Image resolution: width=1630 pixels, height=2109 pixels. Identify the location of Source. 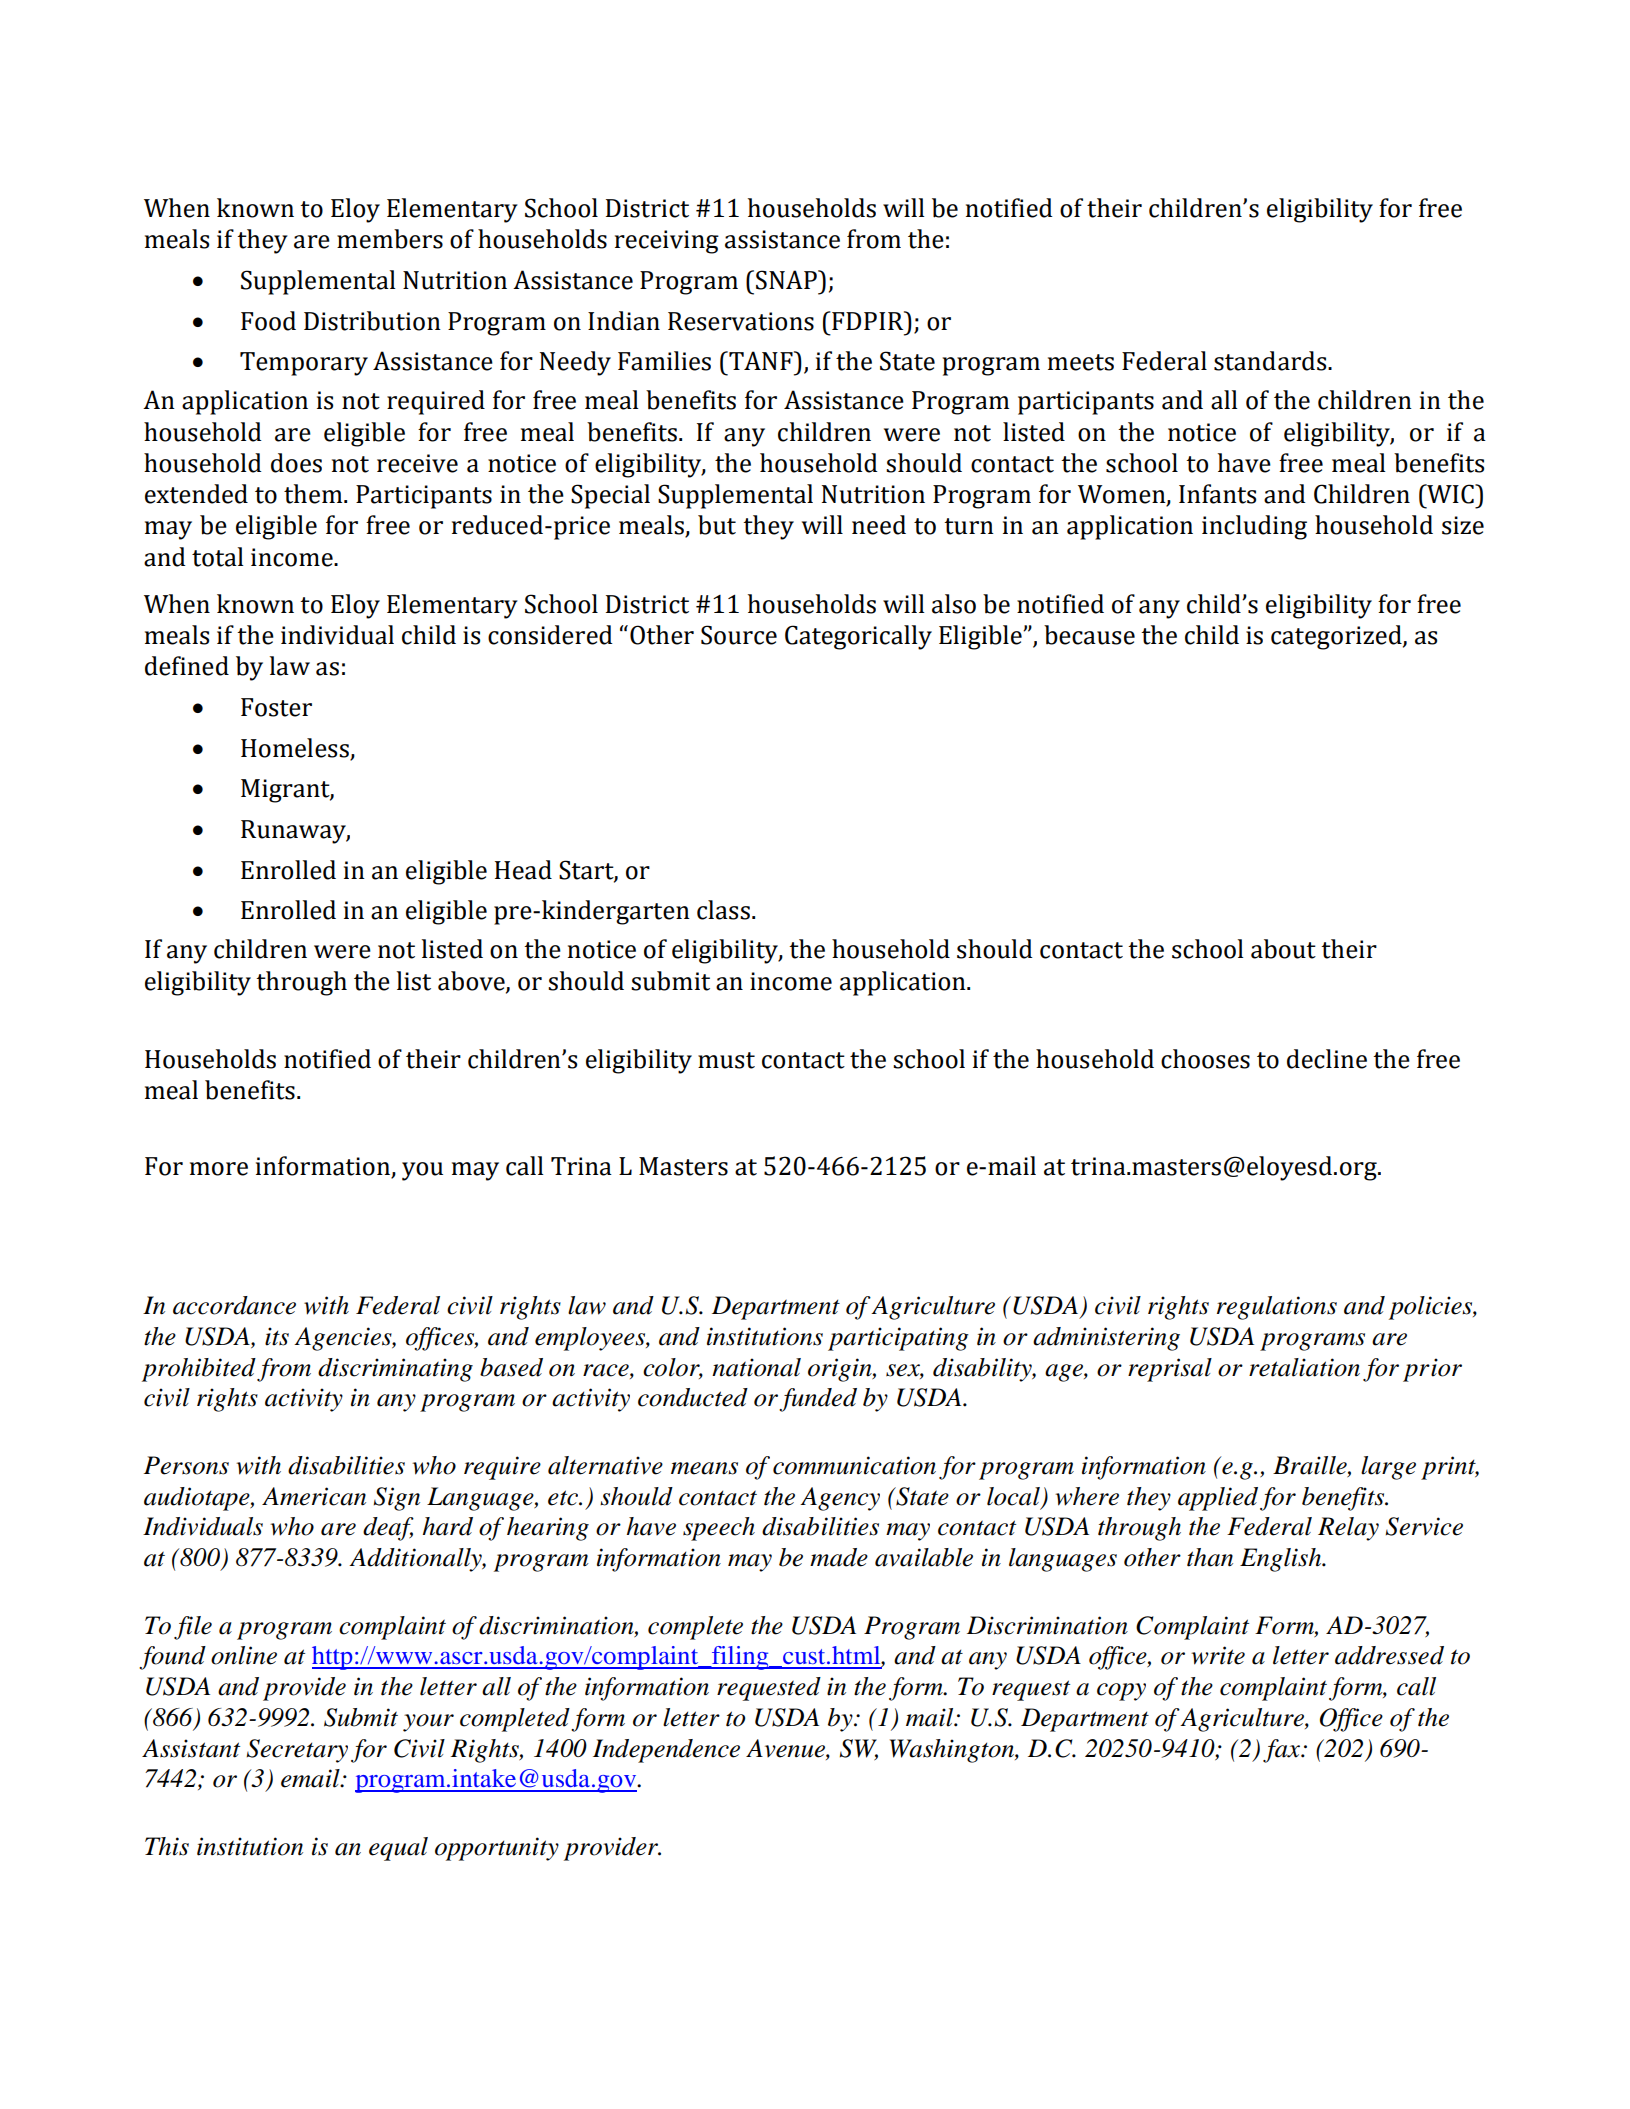
(739, 635).
